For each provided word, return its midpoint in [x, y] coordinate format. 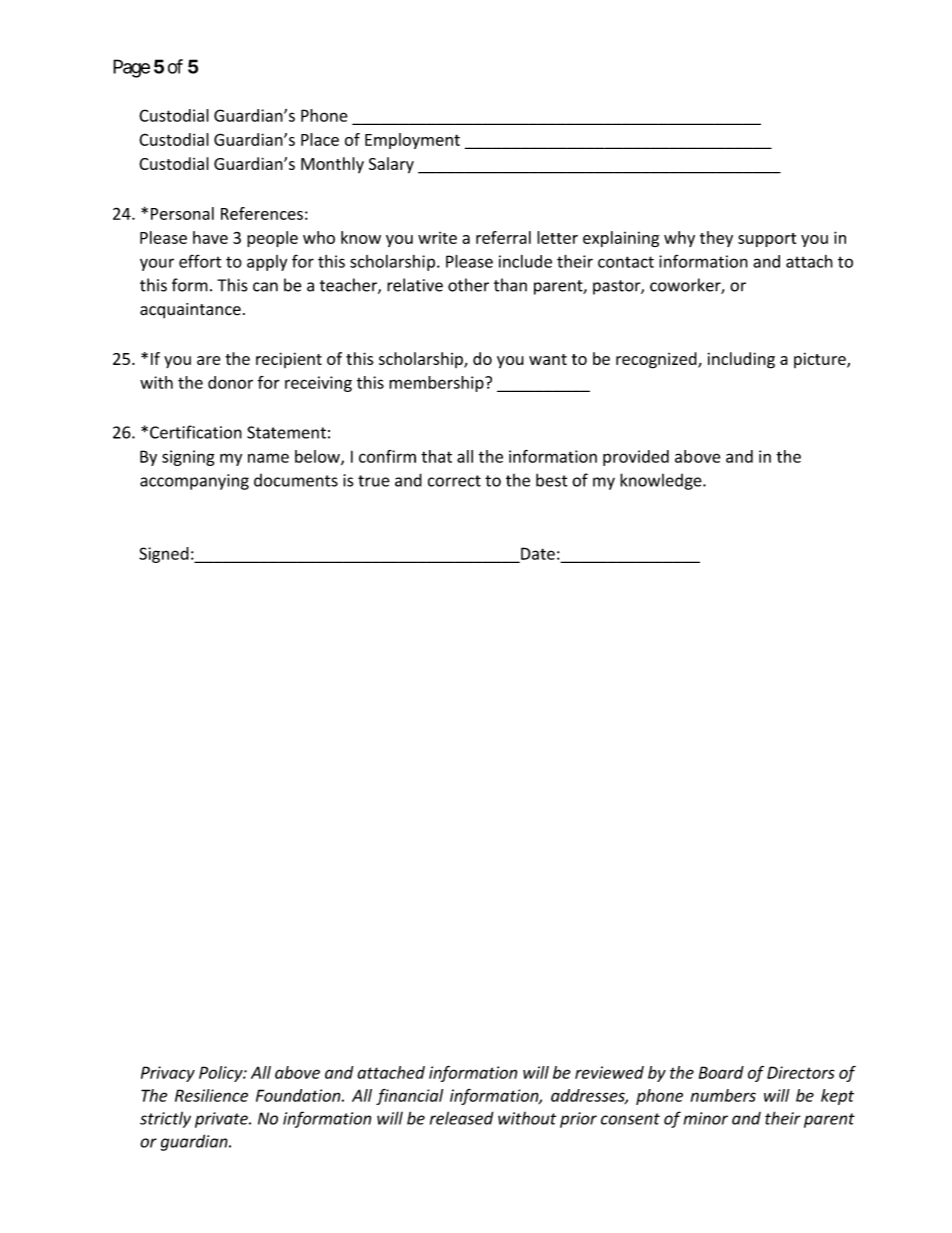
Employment [412, 141]
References [262, 213]
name [268, 458]
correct [454, 481]
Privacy [168, 1074]
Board [721, 1072]
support [767, 240]
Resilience [211, 1095]
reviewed [609, 1072]
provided [636, 458]
